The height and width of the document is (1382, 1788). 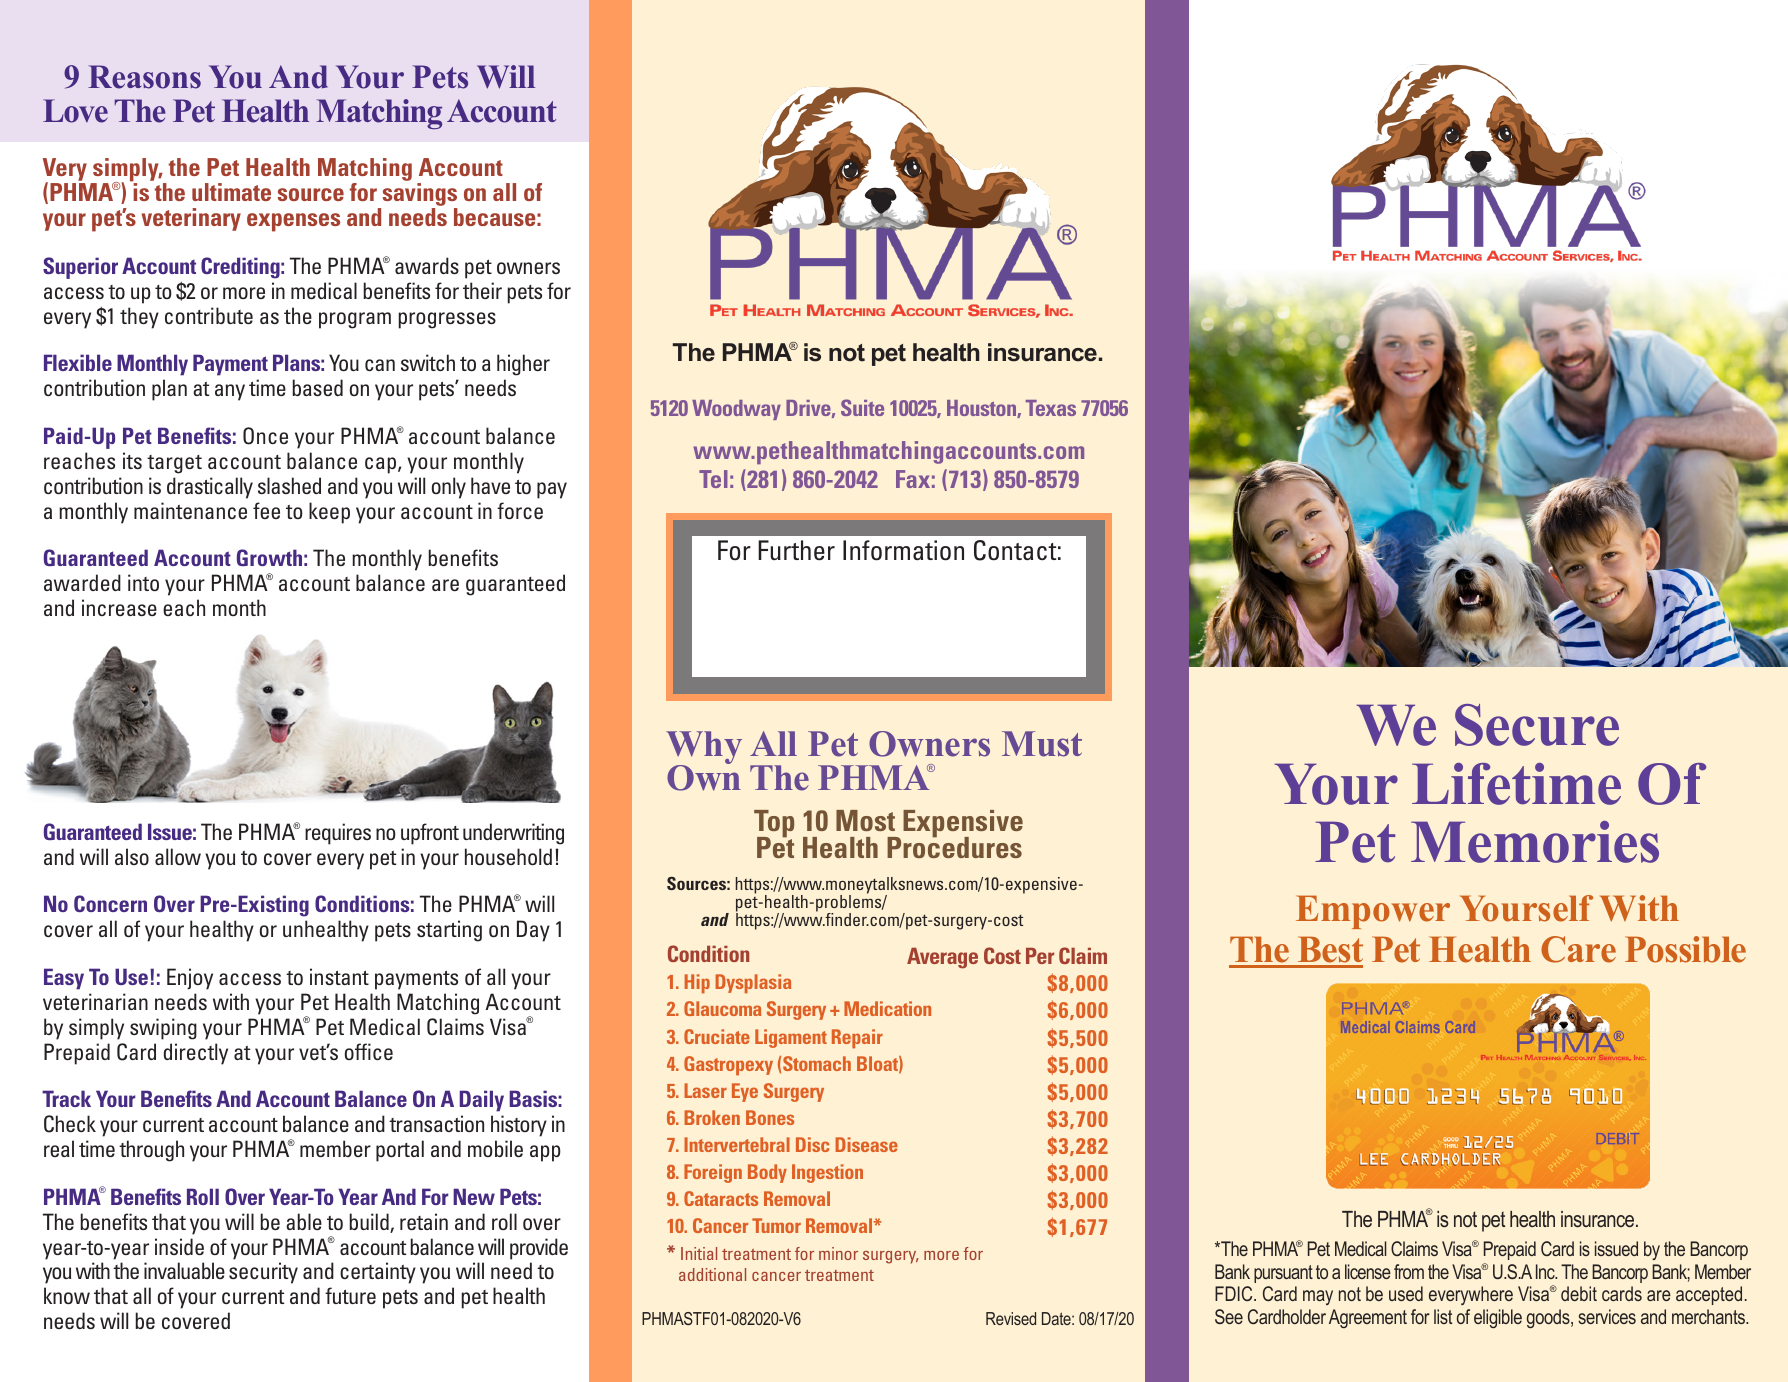 I want to click on Reasons, so click(x=144, y=77).
